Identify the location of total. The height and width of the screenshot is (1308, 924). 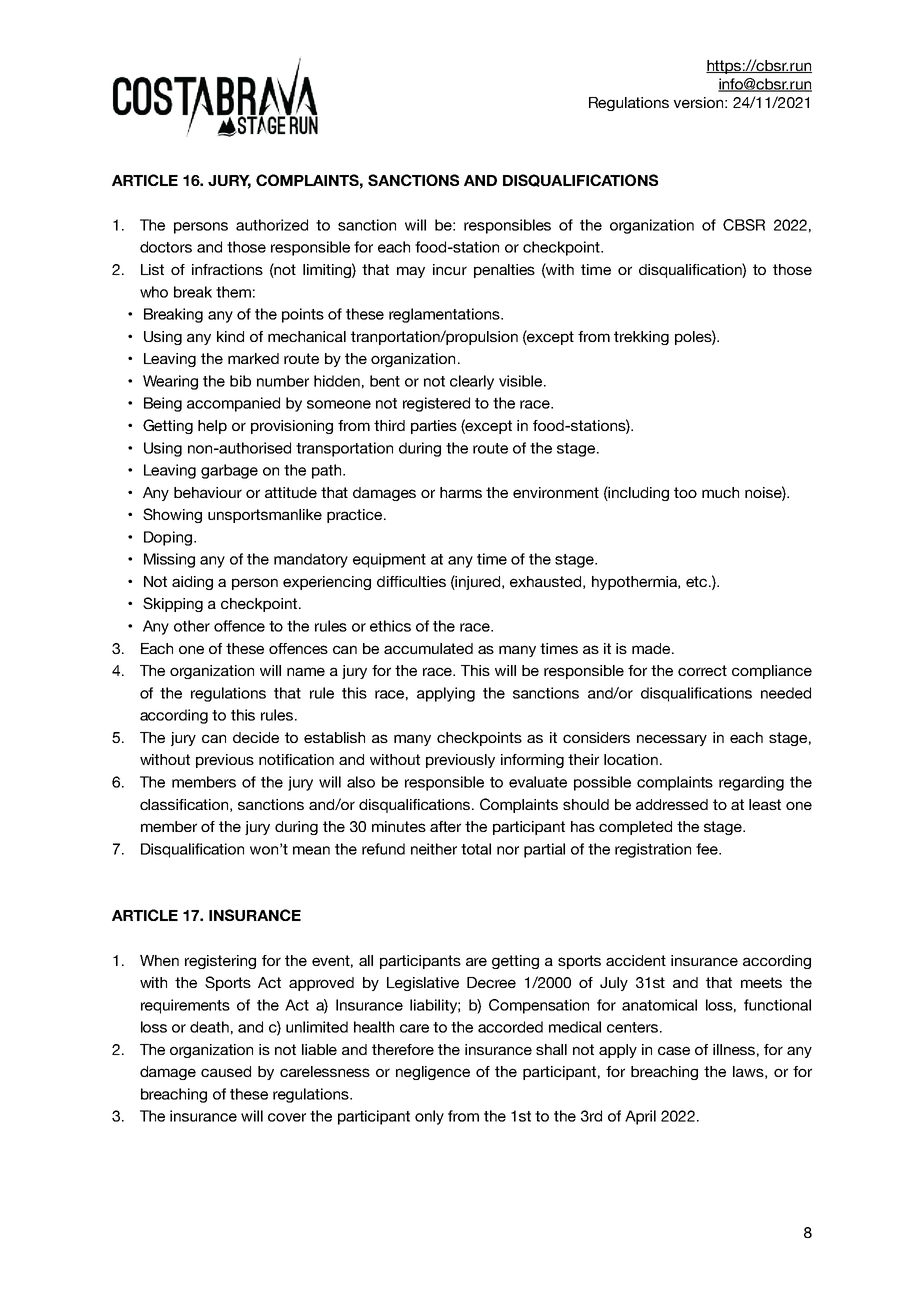
(476, 849).
